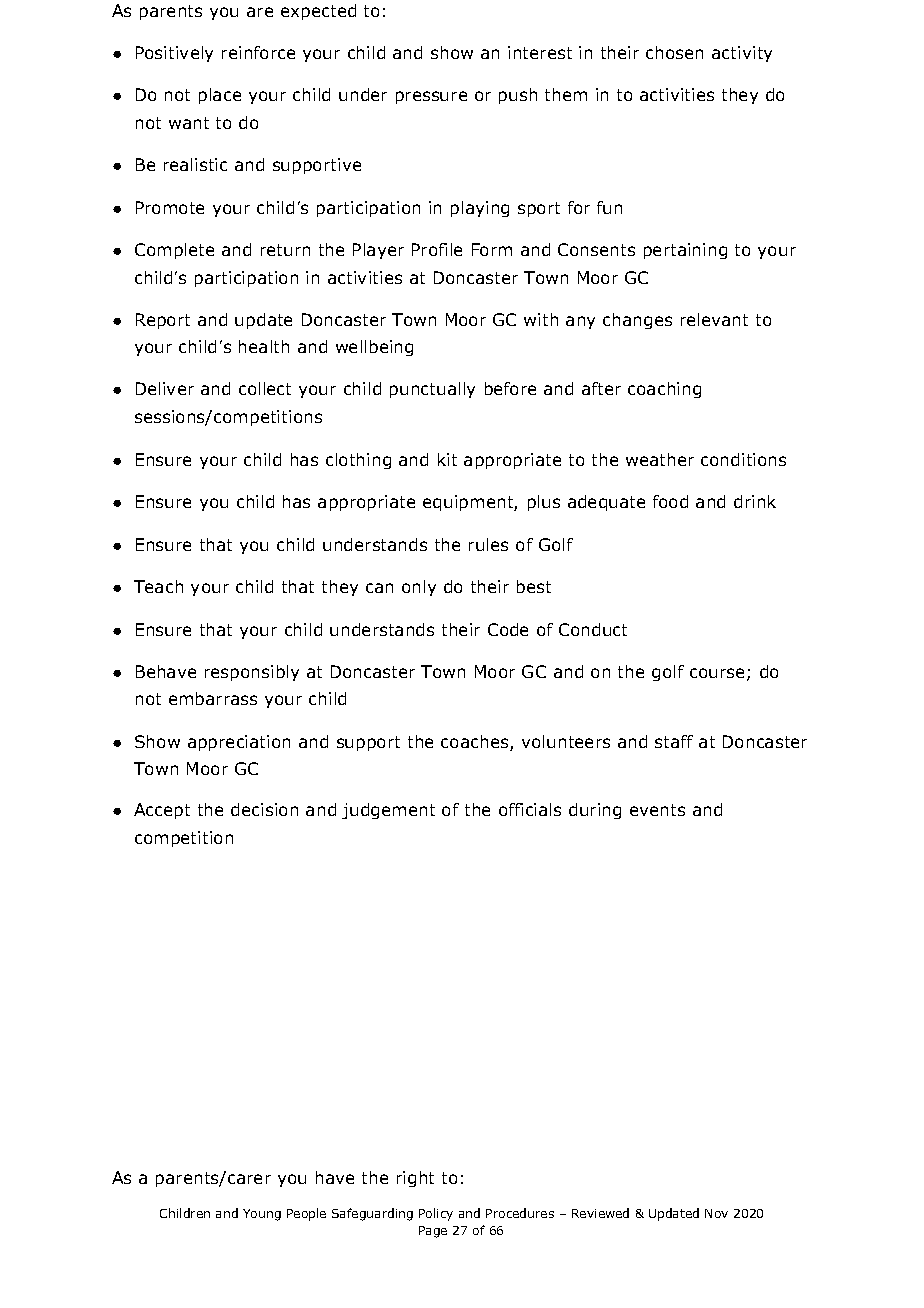  Describe the element at coordinates (717, 673) in the page. I see `course` at that location.
